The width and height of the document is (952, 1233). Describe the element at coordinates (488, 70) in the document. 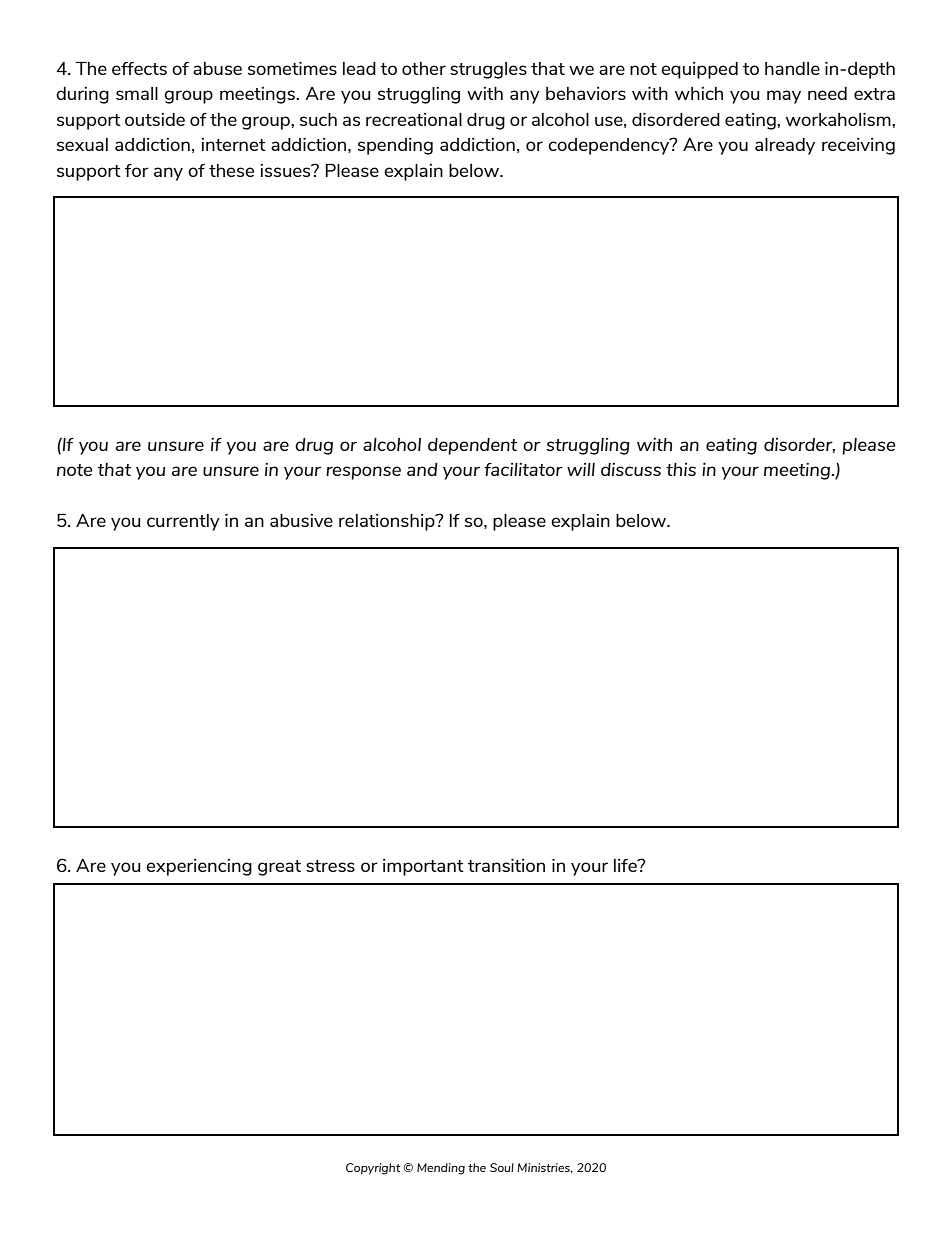

I see `struggles` at that location.
